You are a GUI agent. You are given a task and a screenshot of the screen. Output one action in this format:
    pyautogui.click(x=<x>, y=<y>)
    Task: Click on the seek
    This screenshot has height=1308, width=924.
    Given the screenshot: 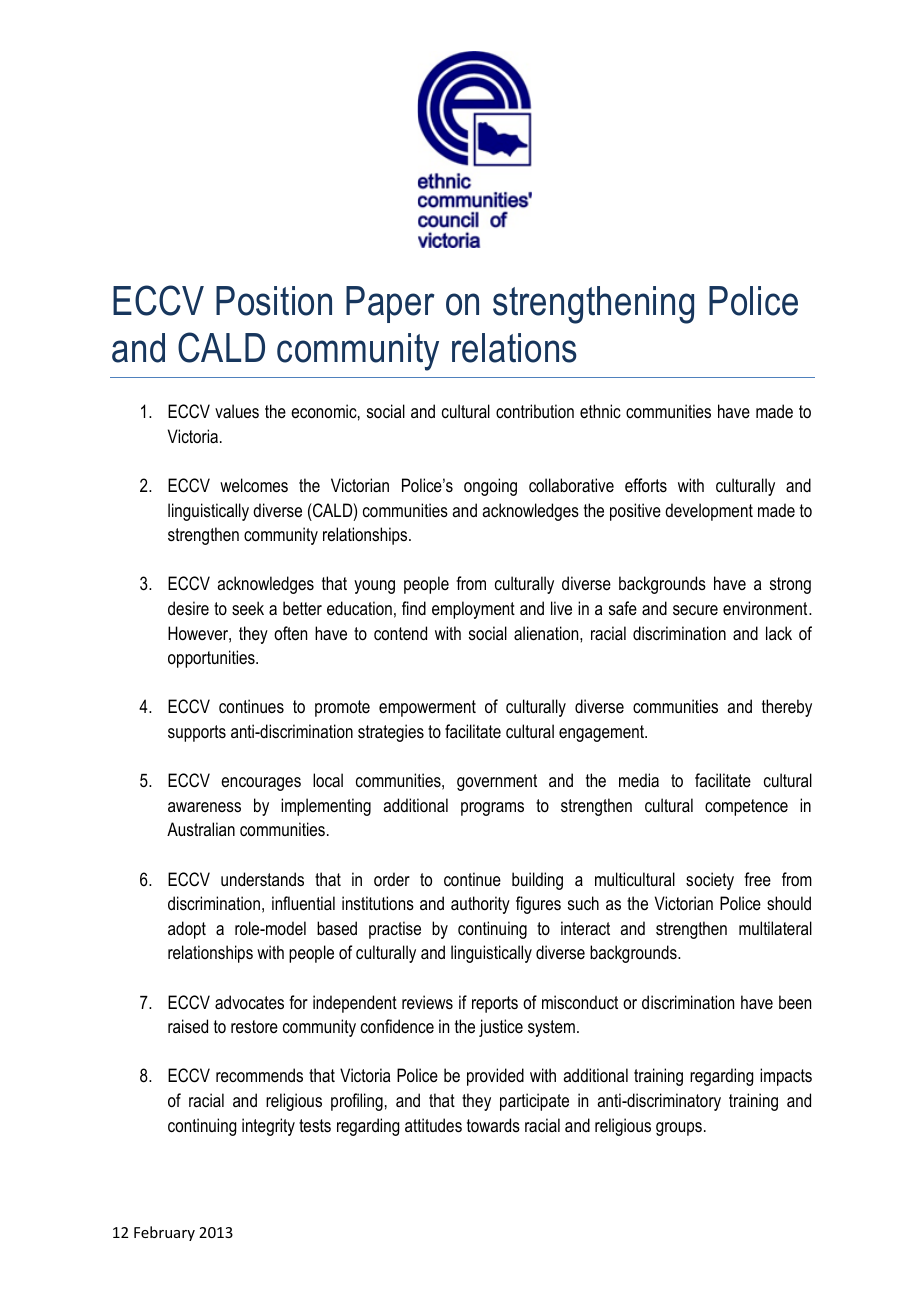 What is the action you would take?
    pyautogui.click(x=248, y=608)
